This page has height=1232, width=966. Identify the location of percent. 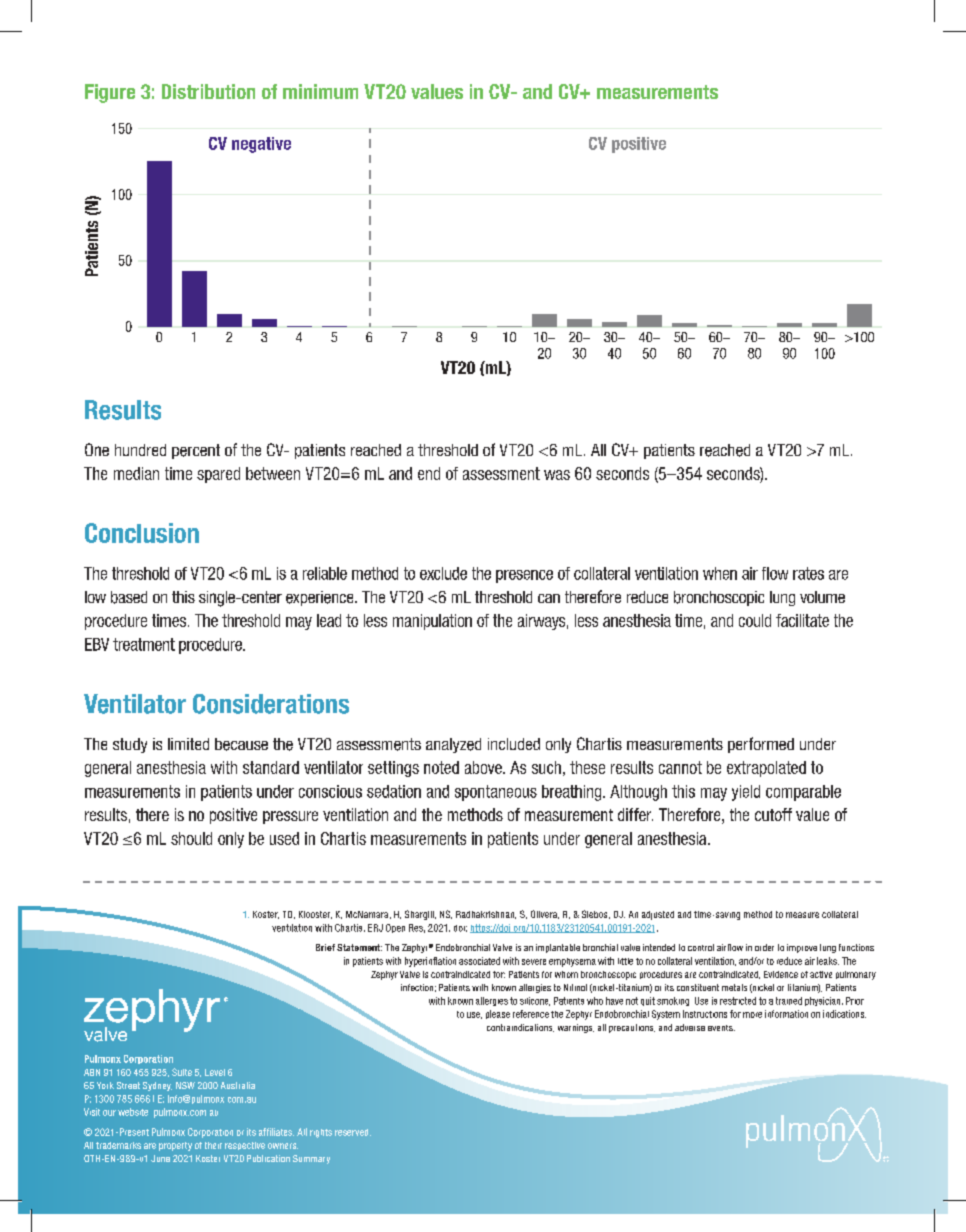
(196, 451).
